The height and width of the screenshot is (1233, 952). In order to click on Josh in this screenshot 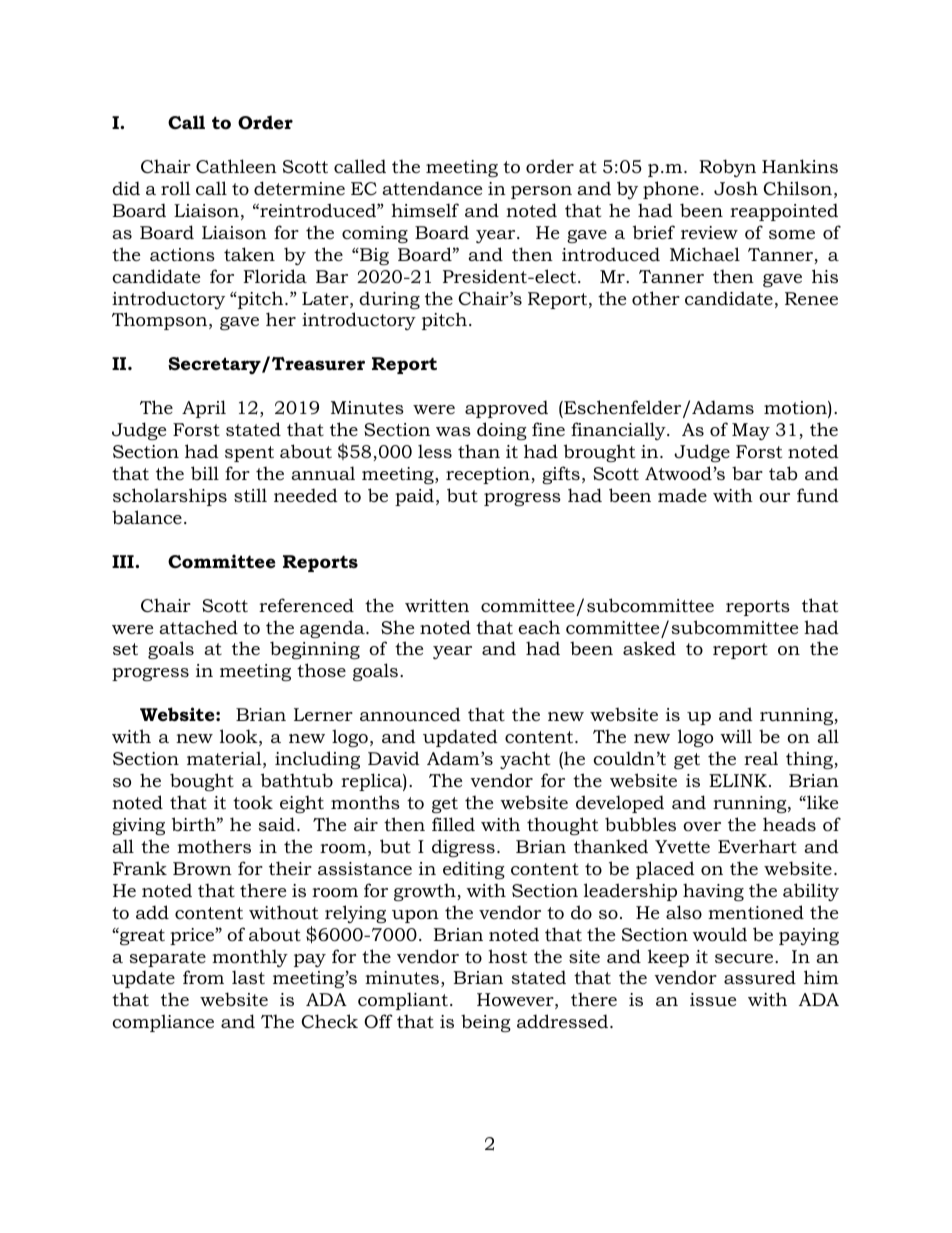, I will do `click(736, 188)`.
